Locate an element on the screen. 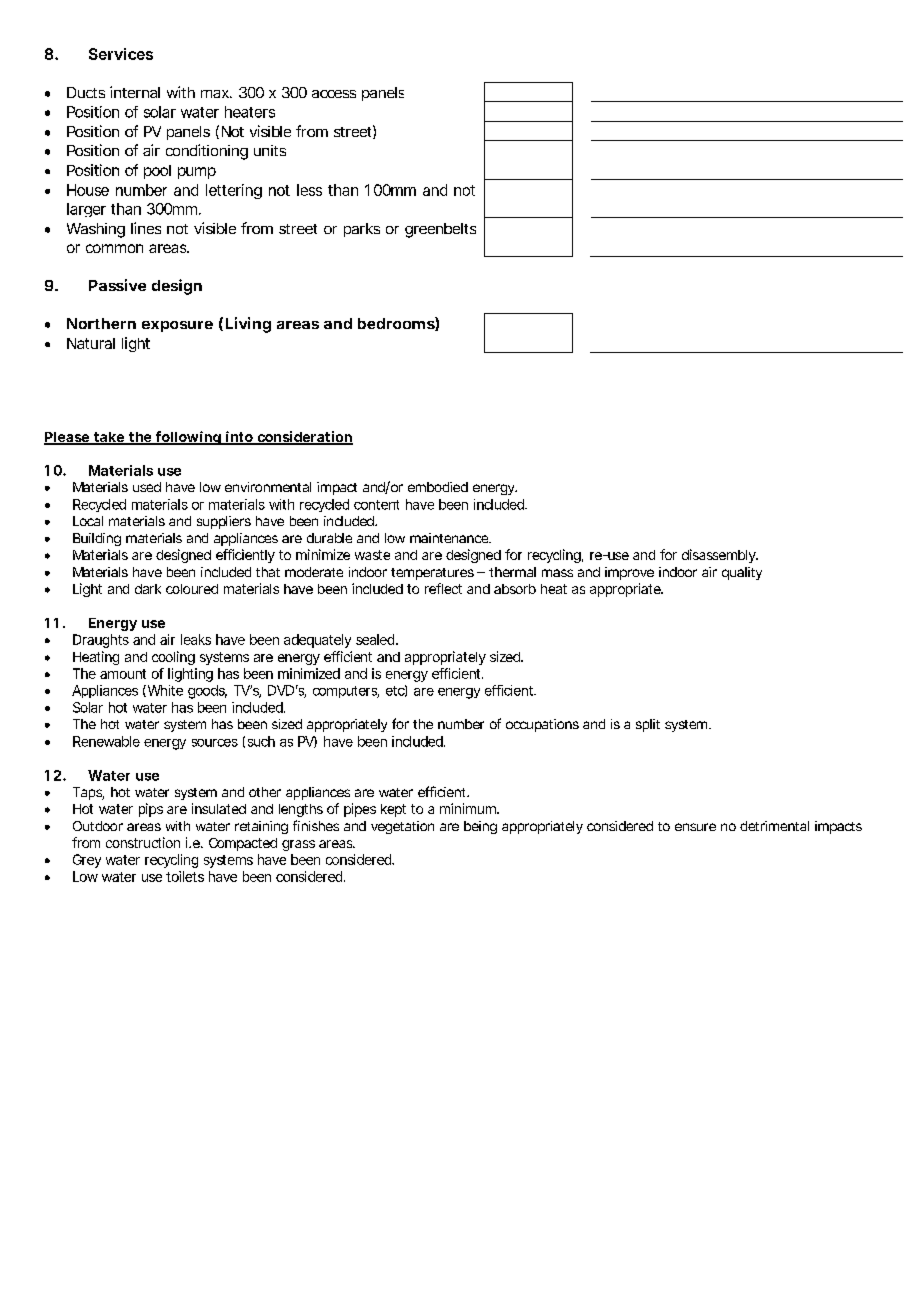 This screenshot has width=924, height=1308. sealed is located at coordinates (376, 639).
